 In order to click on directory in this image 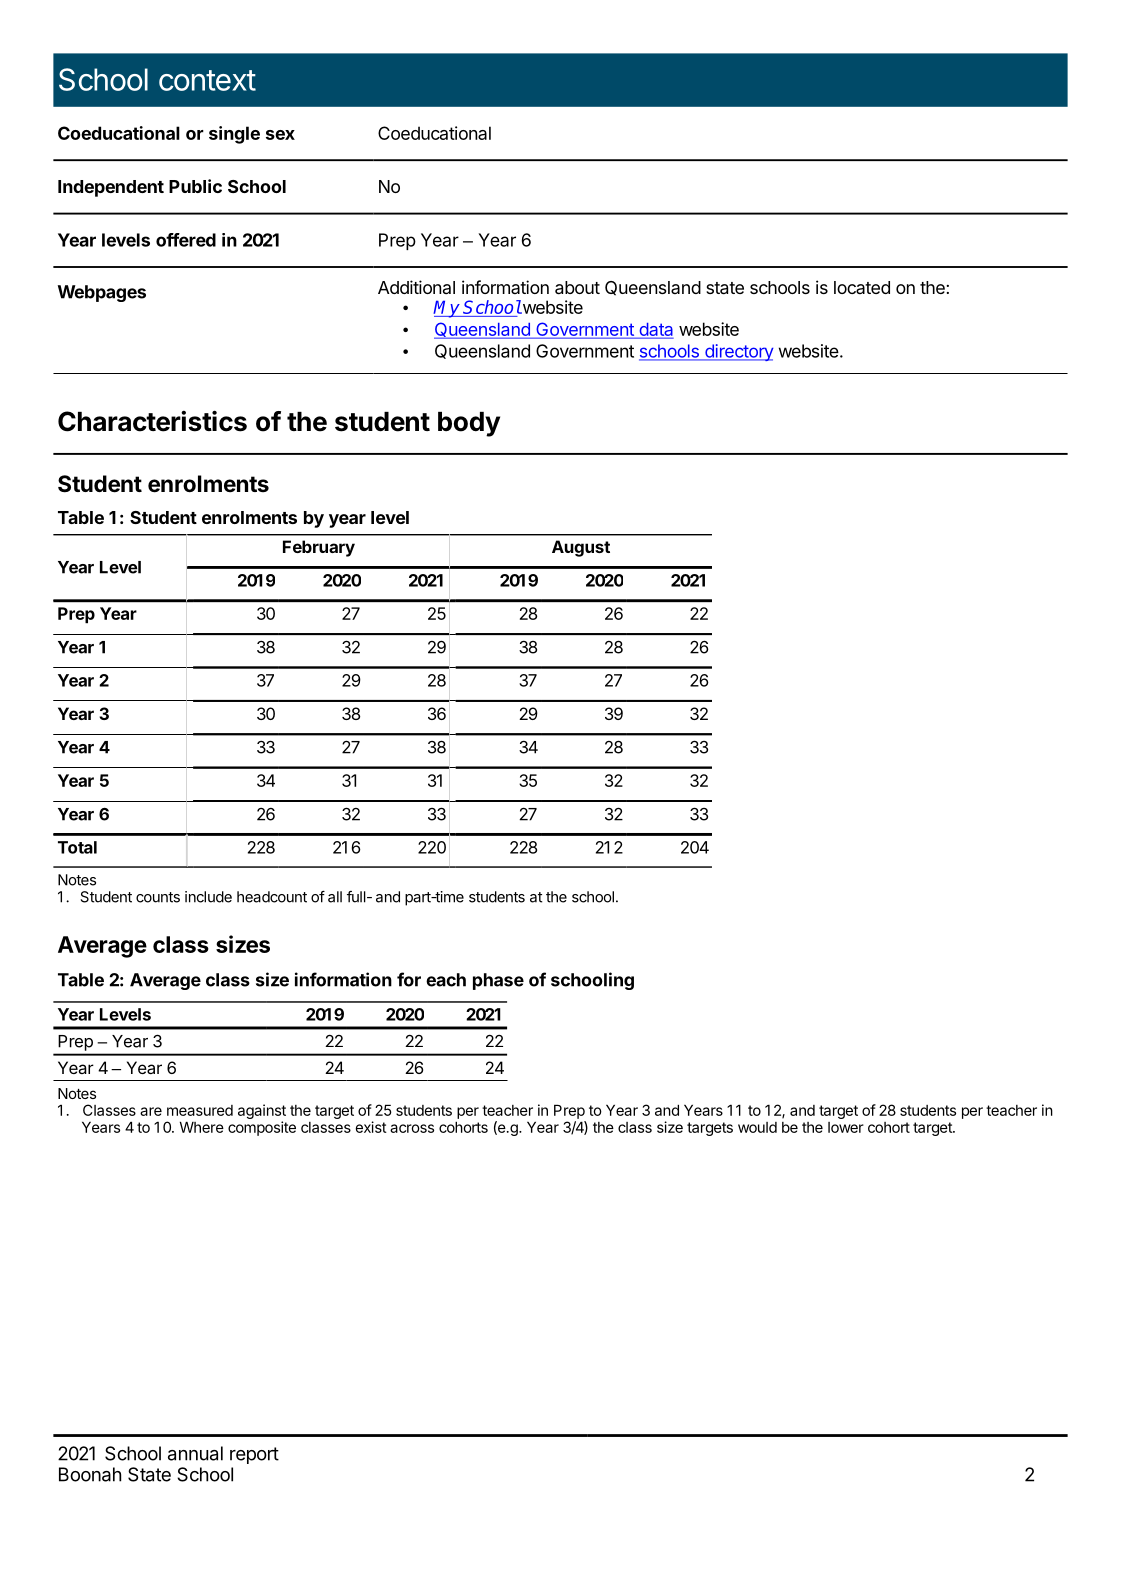, I will do `click(738, 352)`.
